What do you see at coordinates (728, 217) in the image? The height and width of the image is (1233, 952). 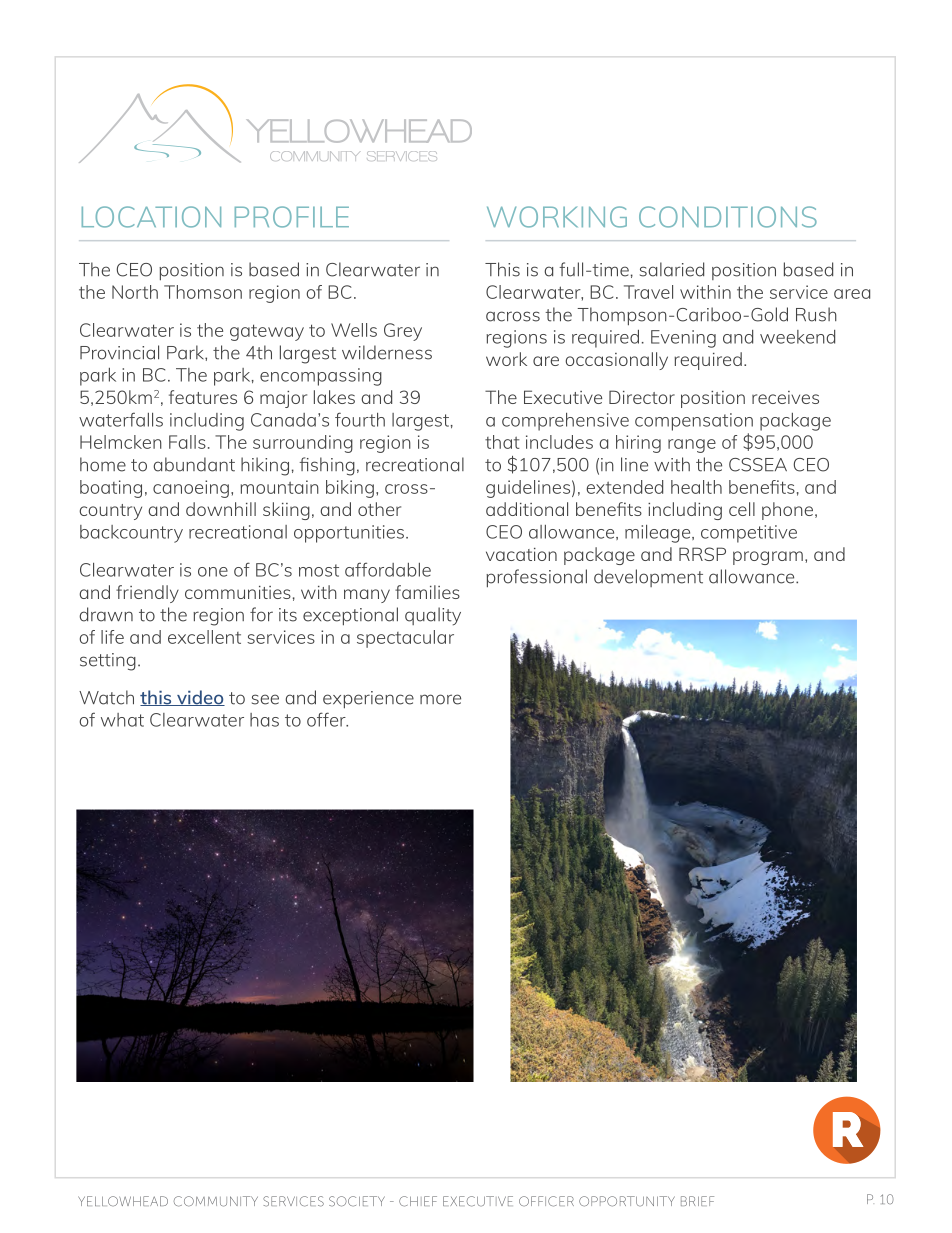 I see `CONDITIONS` at bounding box center [728, 217].
